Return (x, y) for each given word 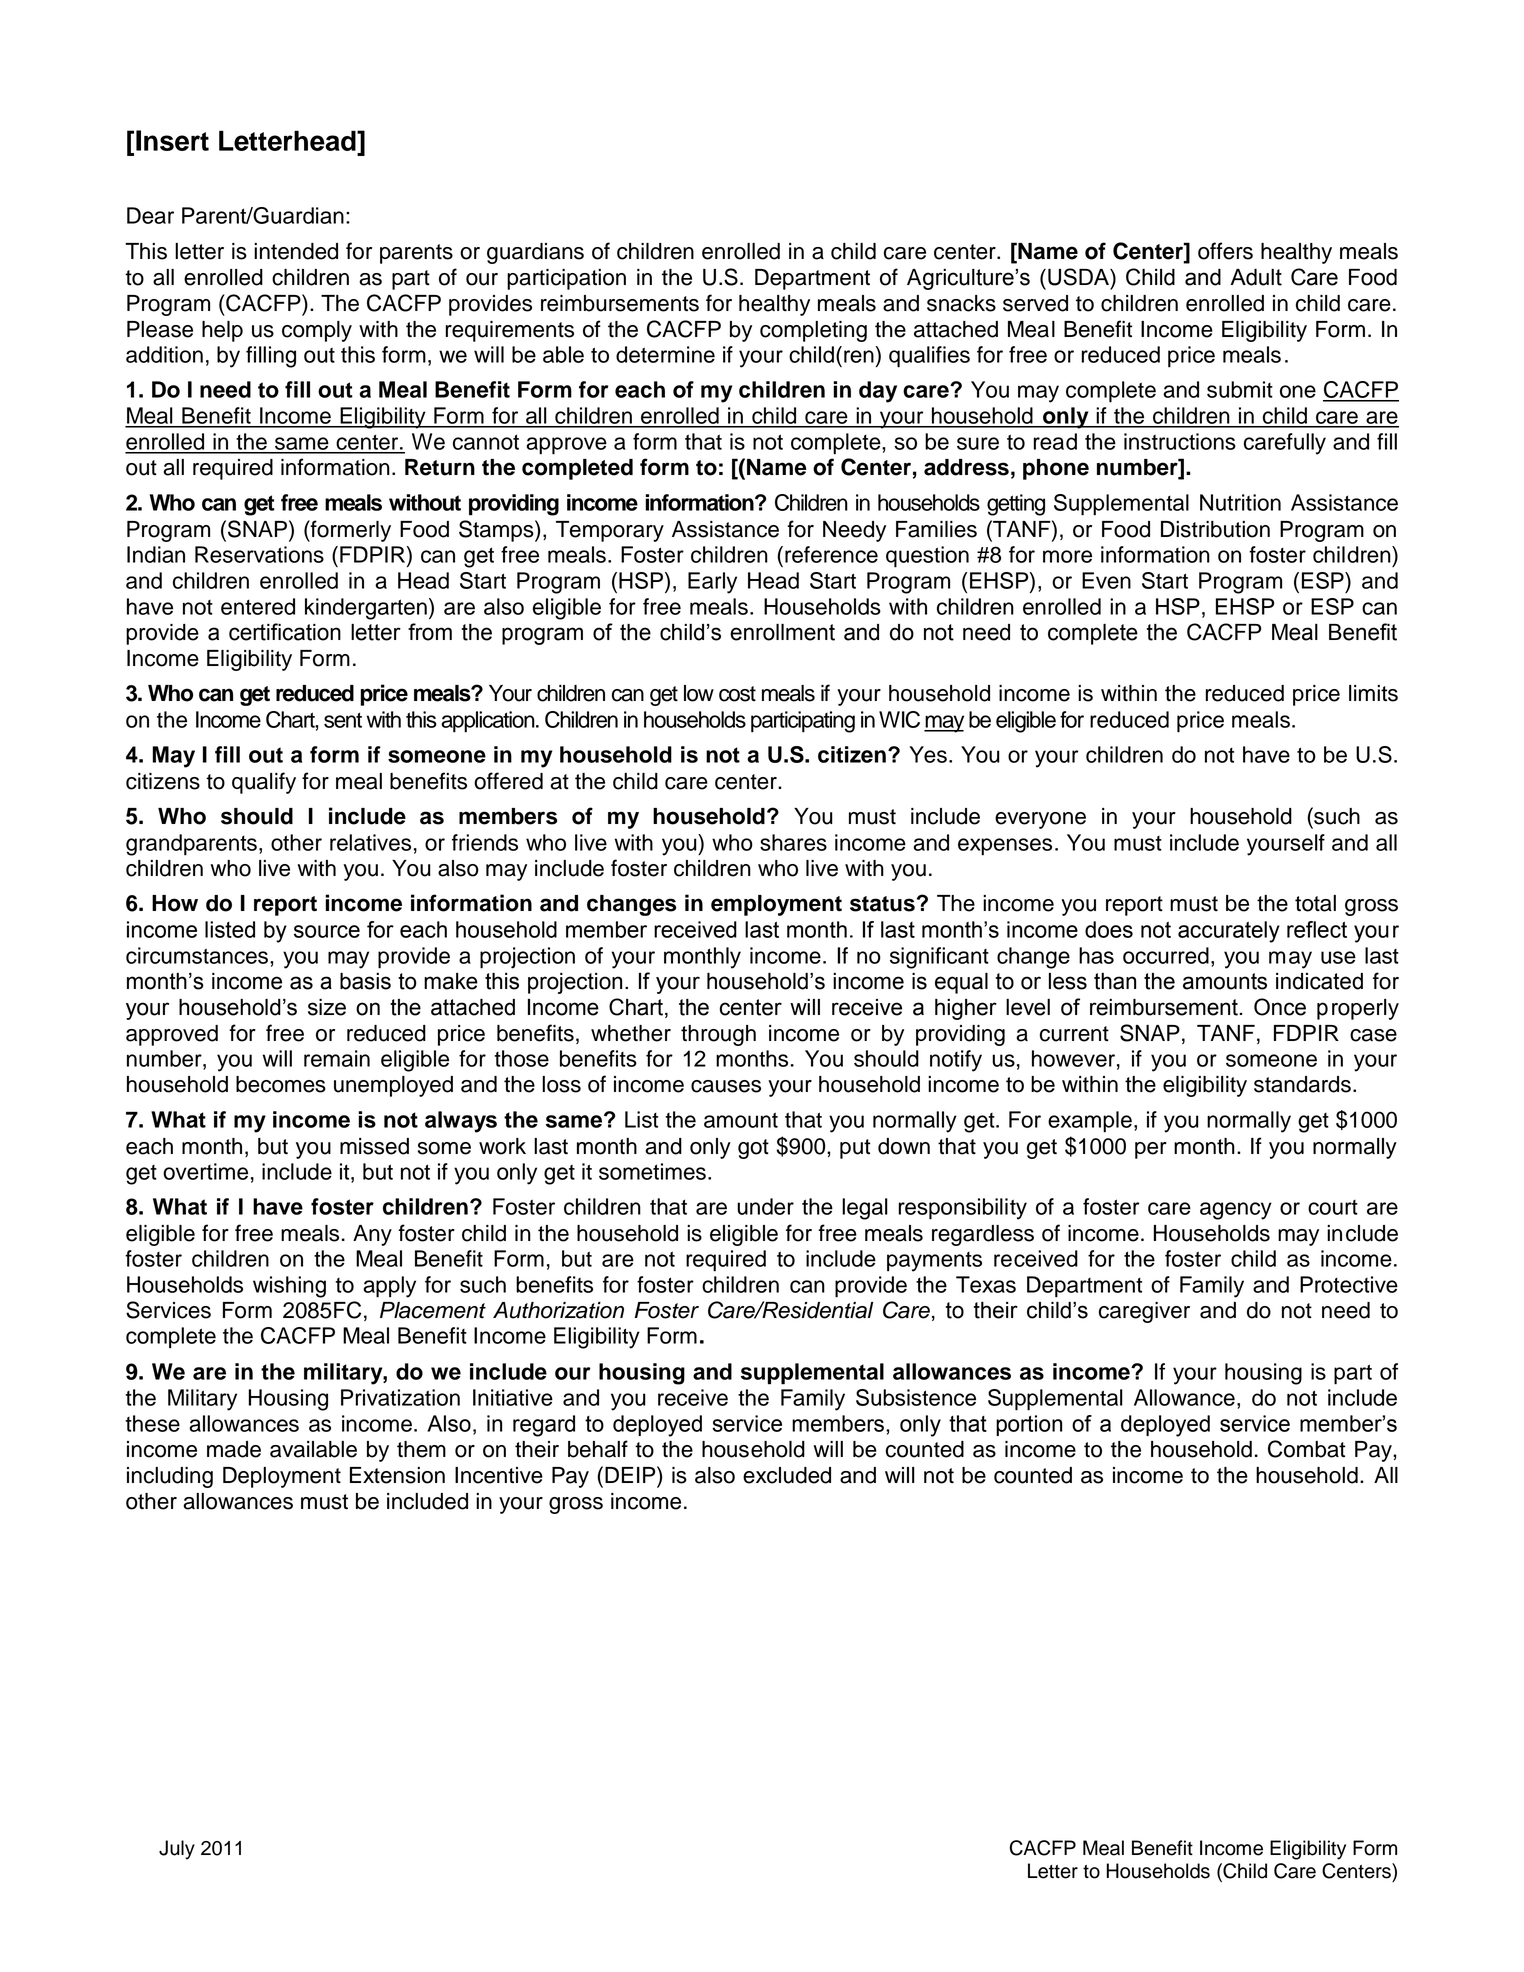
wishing (289, 1287)
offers (1225, 251)
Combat (1306, 1449)
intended (296, 251)
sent (343, 720)
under (765, 1206)
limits (1373, 693)
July (177, 1850)
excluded (787, 1475)
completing (813, 331)
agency (1236, 1211)
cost (737, 694)
